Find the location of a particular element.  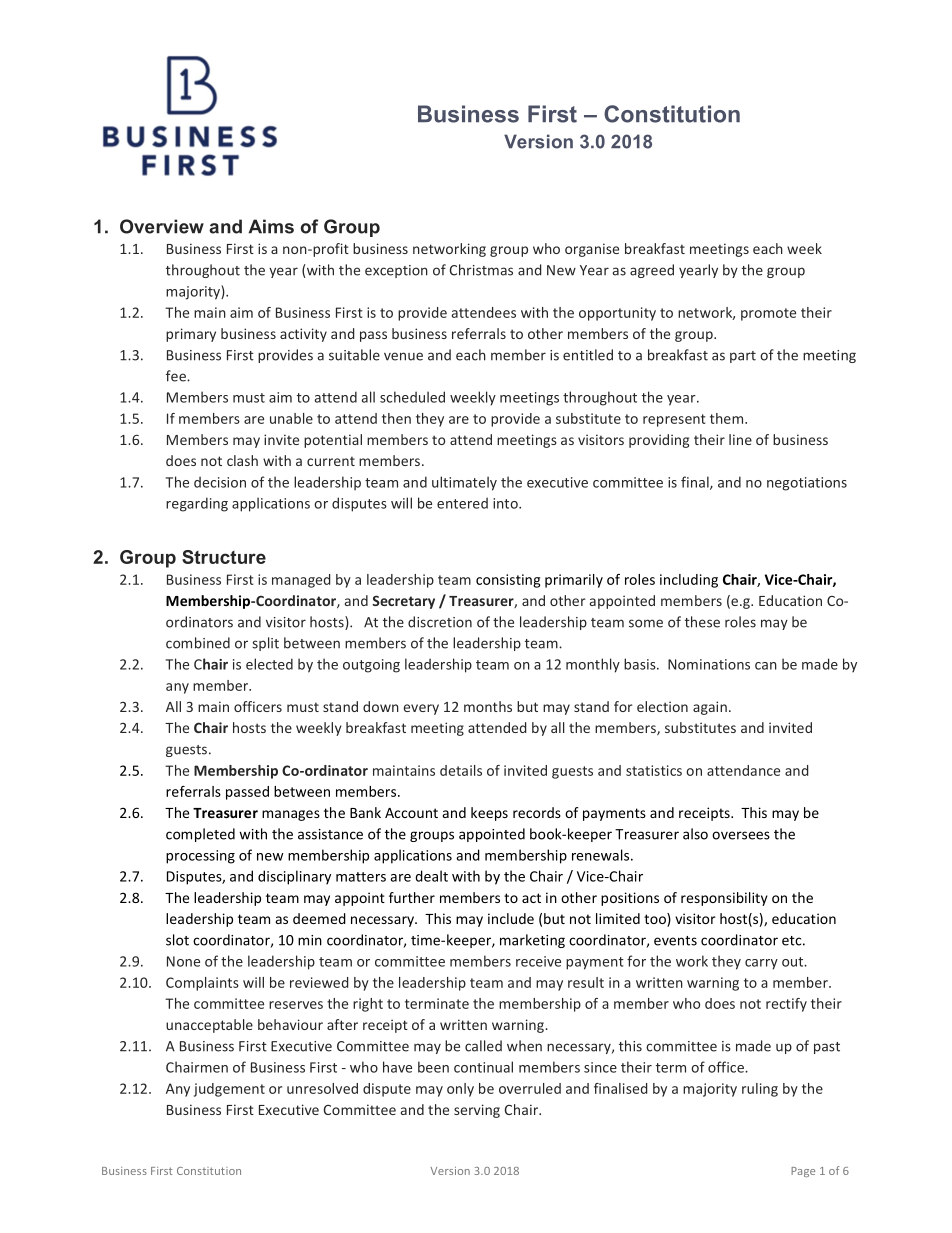

Aims is located at coordinates (271, 226).
